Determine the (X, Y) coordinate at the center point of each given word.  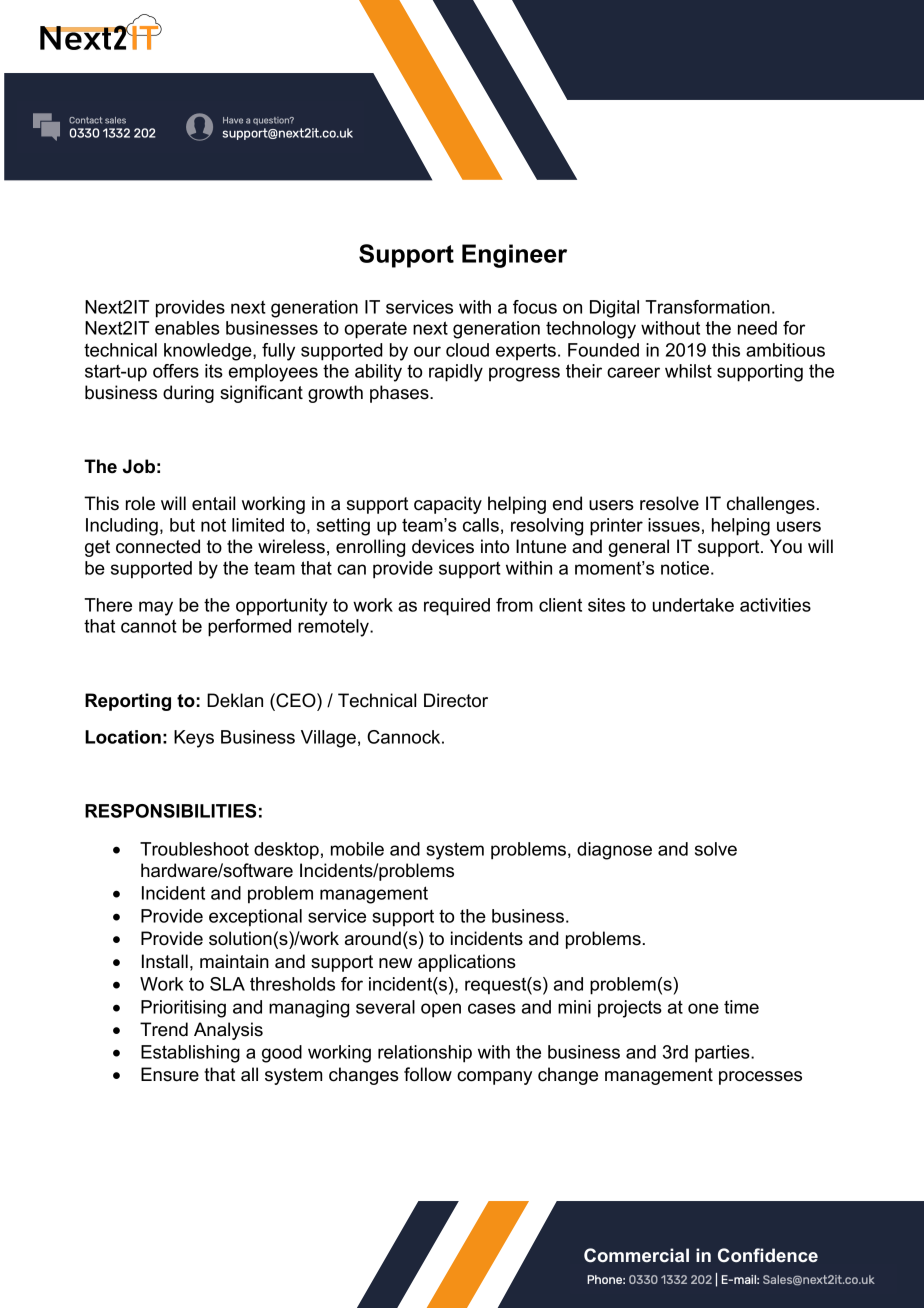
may (156, 608)
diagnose (614, 851)
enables (187, 328)
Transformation (707, 307)
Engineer (514, 256)
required (457, 607)
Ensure (170, 1074)
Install (165, 961)
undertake (693, 605)
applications (467, 963)
